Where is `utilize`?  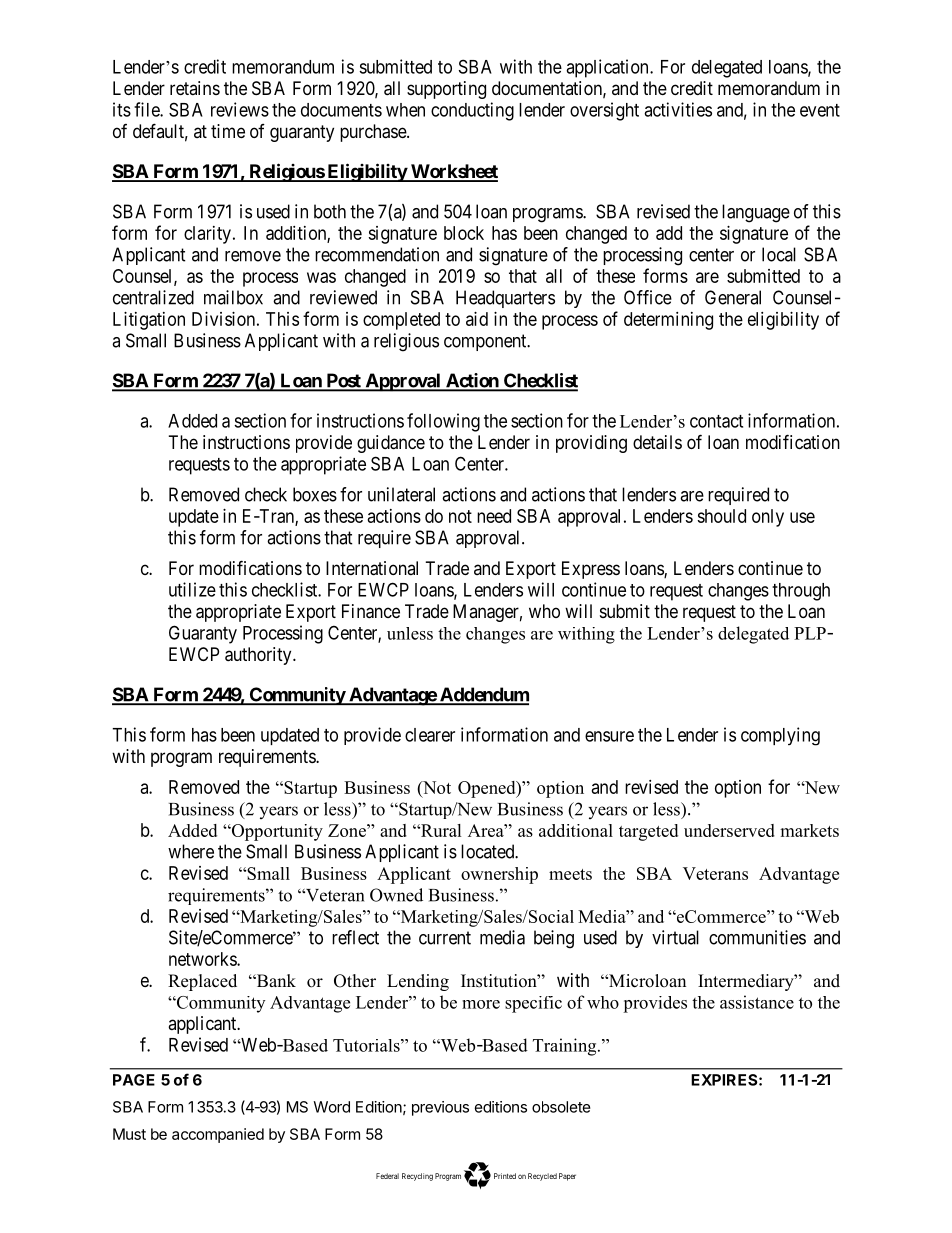
utilize is located at coordinates (192, 589).
